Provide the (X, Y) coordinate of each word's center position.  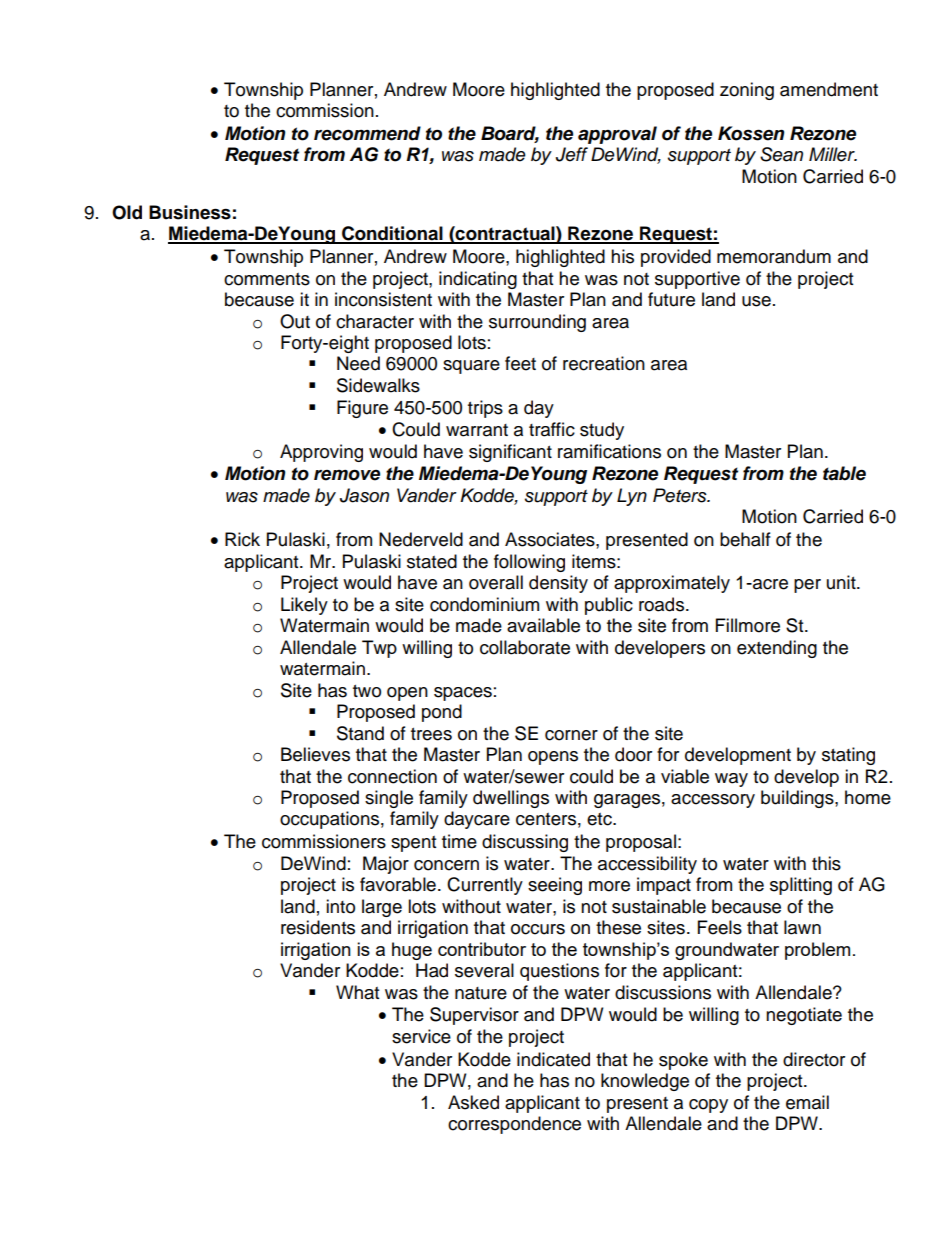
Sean (781, 154)
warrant (477, 430)
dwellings (511, 799)
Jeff (572, 154)
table (844, 473)
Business (190, 212)
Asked (473, 1102)
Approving (321, 453)
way (731, 780)
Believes (315, 754)
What (357, 992)
